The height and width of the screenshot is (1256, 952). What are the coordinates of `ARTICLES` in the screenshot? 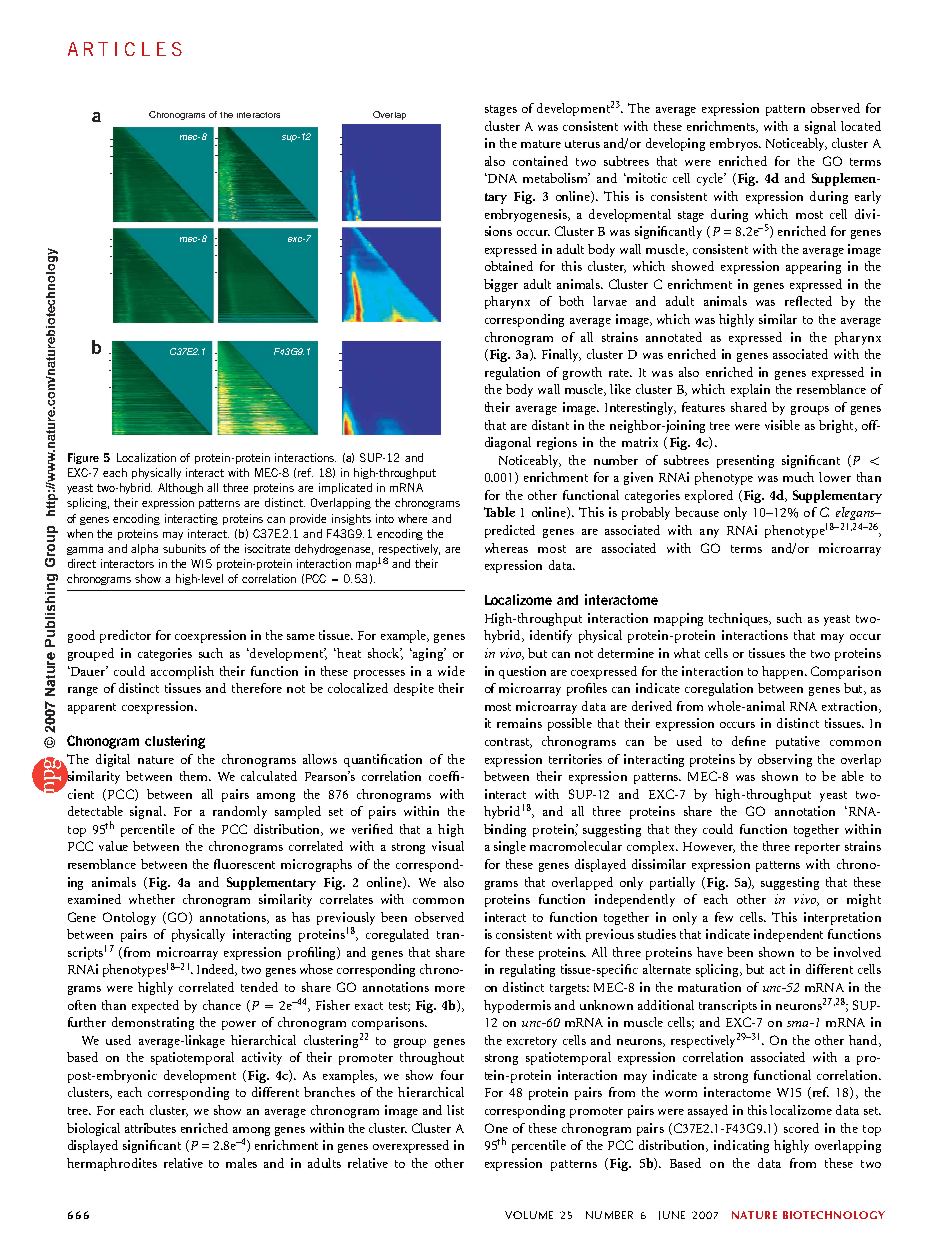 It's located at (125, 49).
